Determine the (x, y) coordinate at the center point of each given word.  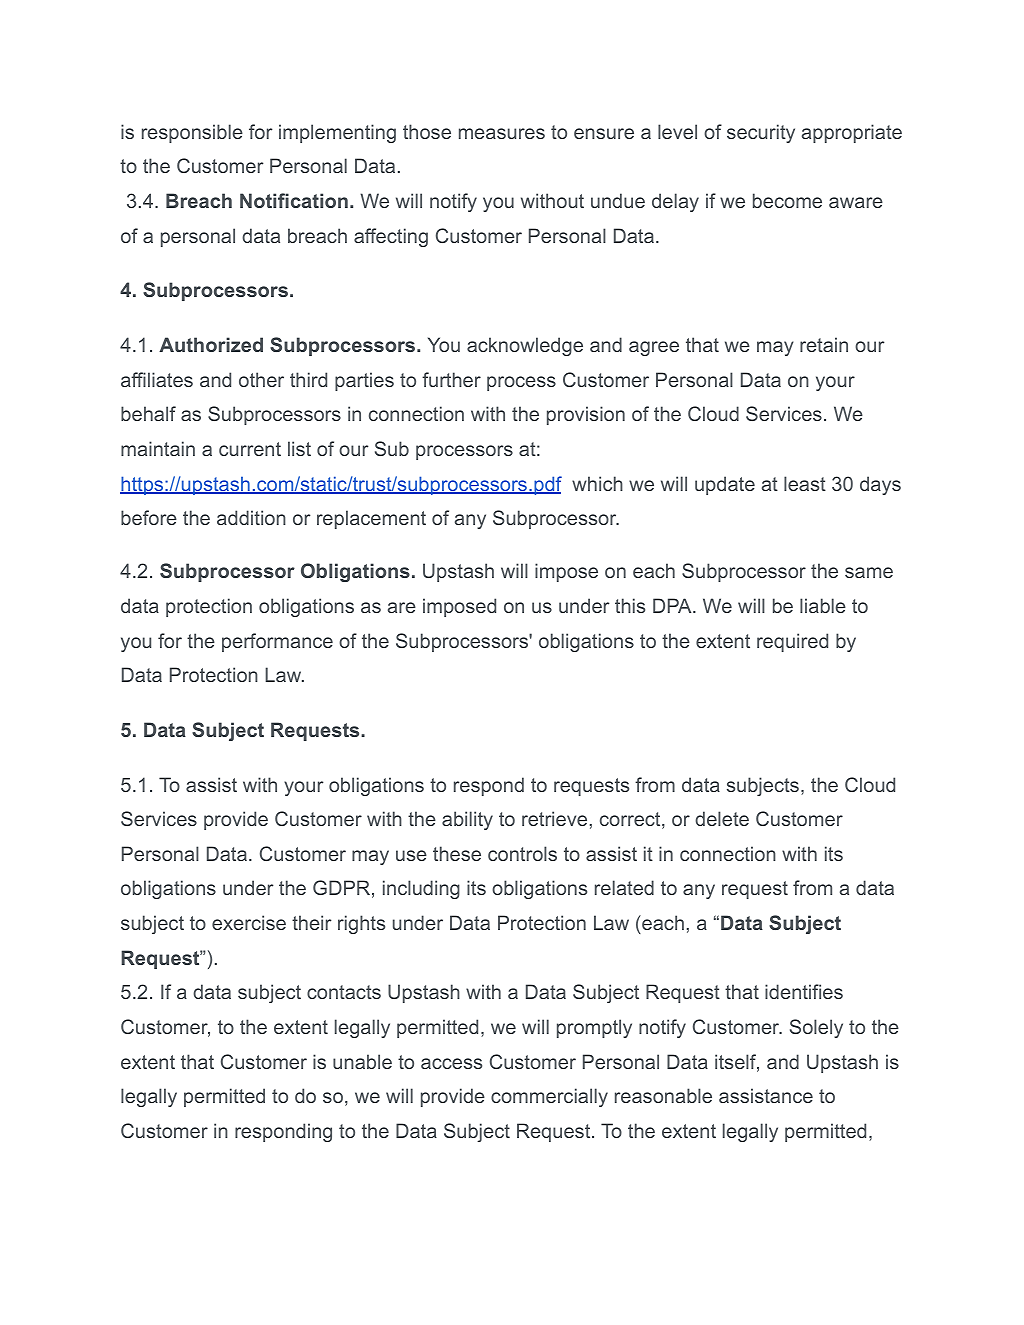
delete (722, 818)
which (597, 483)
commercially (549, 1097)
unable (362, 1061)
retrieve (554, 818)
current (250, 449)
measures (502, 133)
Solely (816, 1028)
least (805, 483)
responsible (192, 133)
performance (277, 642)
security (761, 133)
